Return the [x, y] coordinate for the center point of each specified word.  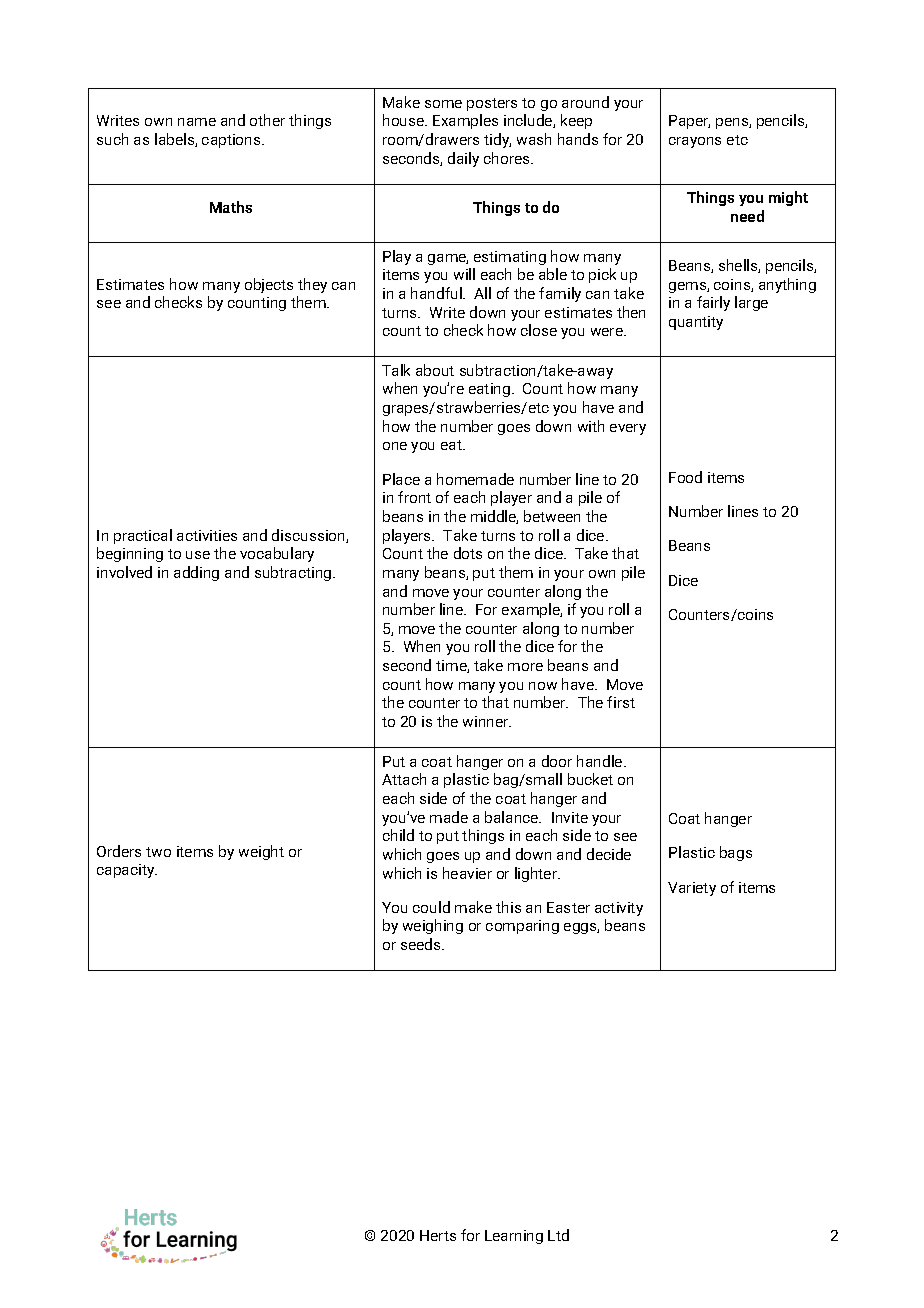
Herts [438, 1235]
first [621, 702]
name [197, 122]
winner [487, 721]
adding [196, 573]
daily [463, 159]
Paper [689, 122]
